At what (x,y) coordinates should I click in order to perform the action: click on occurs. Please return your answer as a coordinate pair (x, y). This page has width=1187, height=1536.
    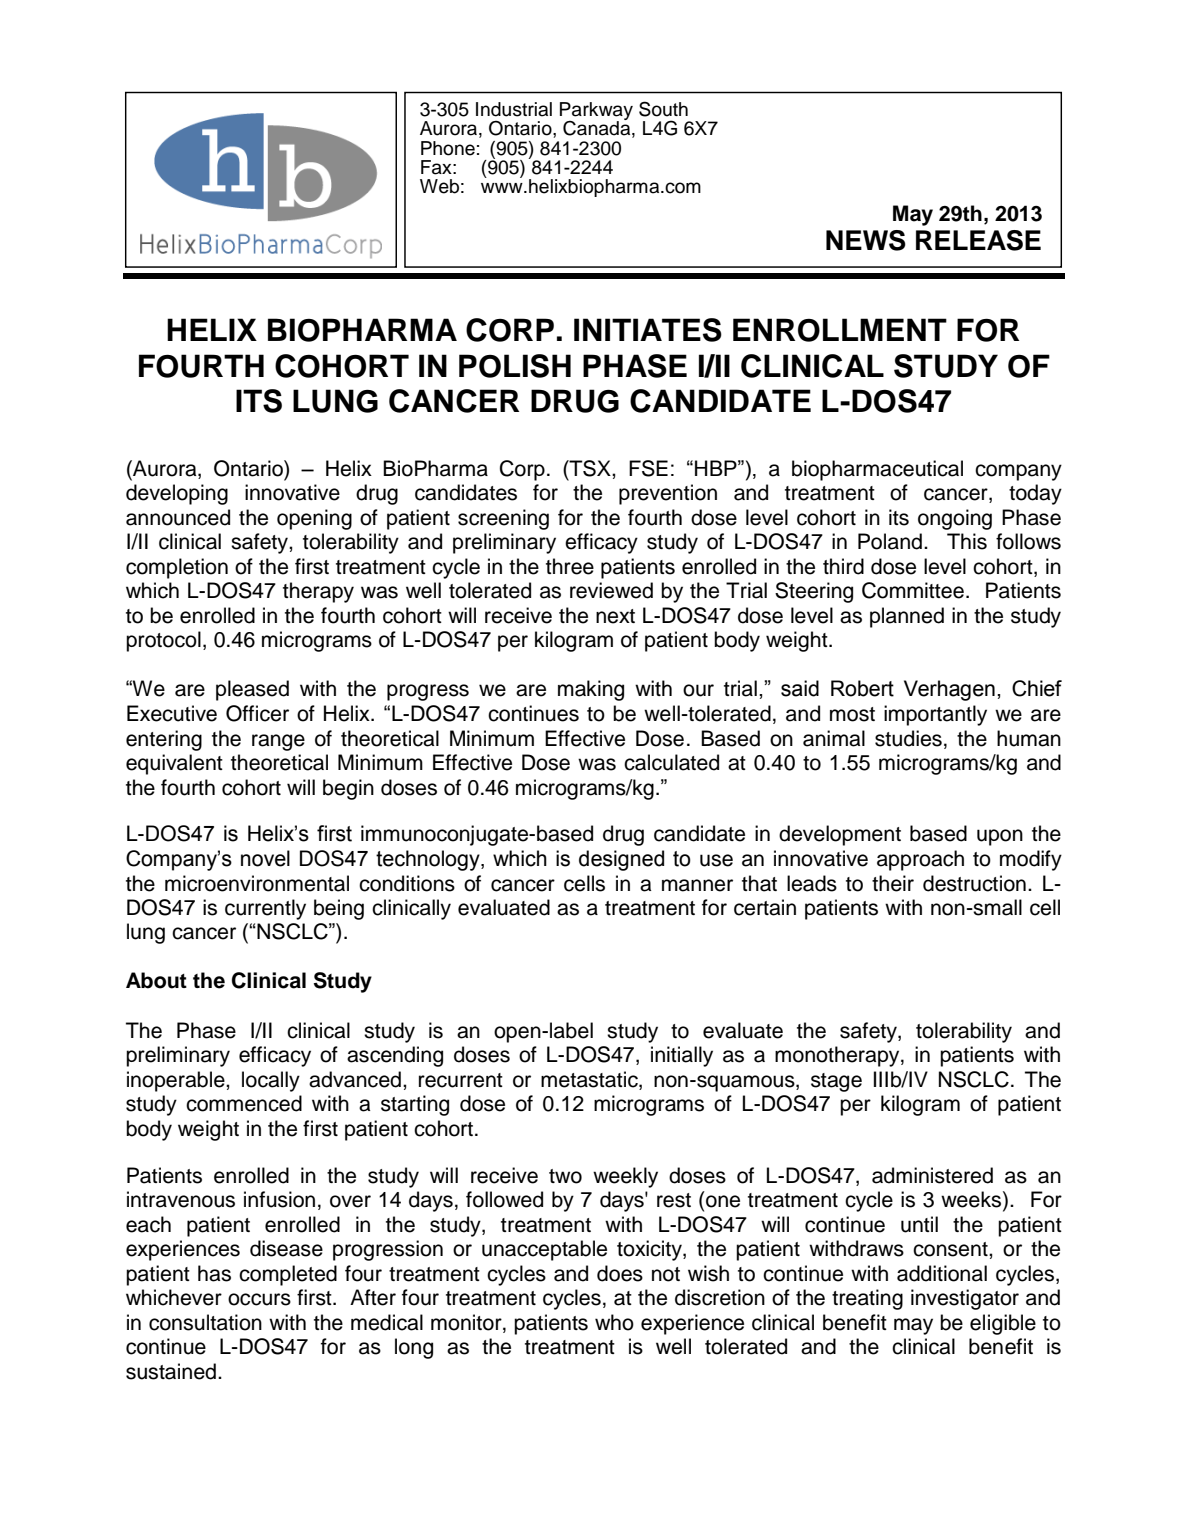
    Looking at the image, I should click on (259, 1299).
